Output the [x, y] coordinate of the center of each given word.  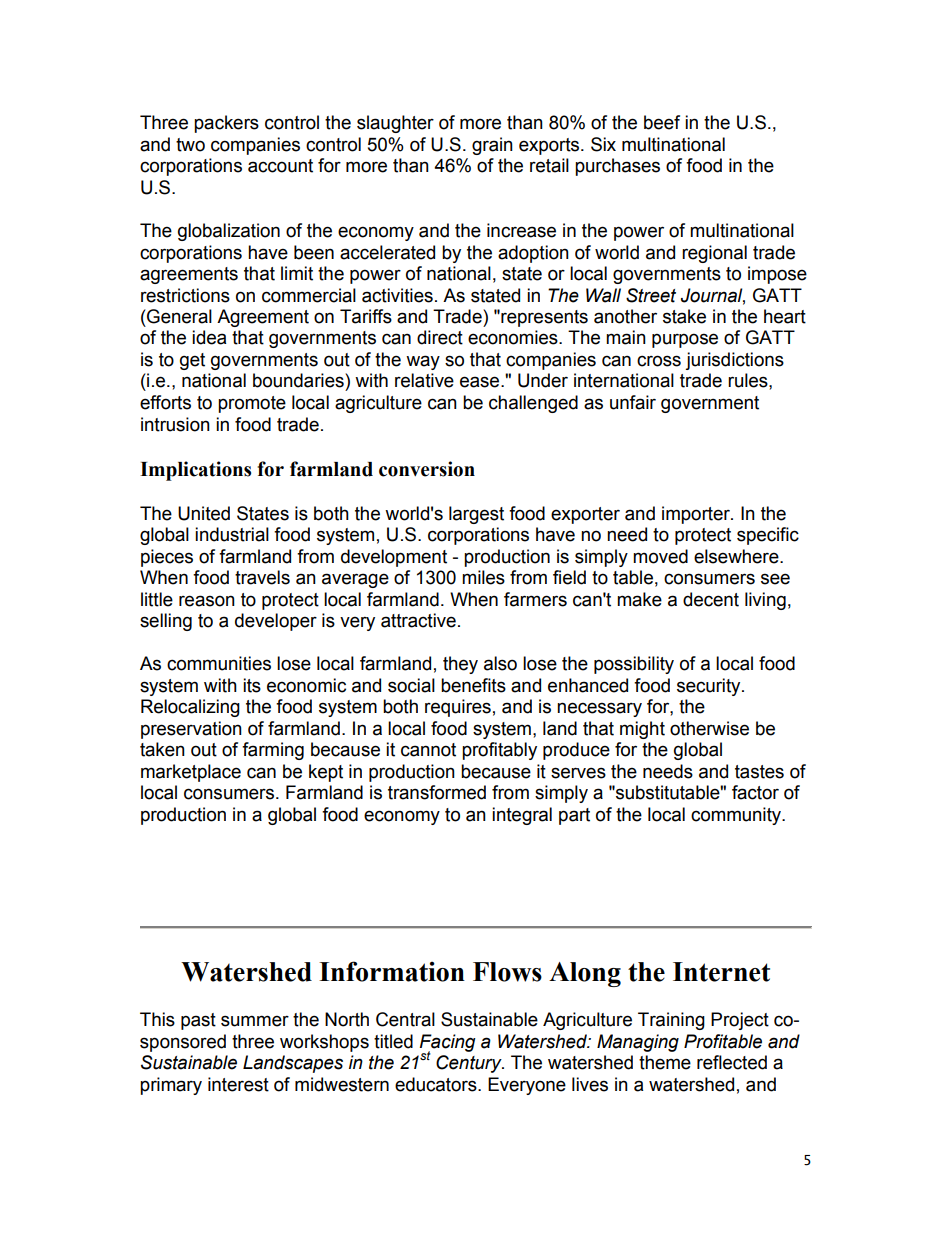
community [737, 816]
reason [207, 601]
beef [662, 122]
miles [483, 577]
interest [238, 1084]
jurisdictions [734, 361]
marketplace [191, 773]
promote [252, 404]
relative [424, 380]
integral [522, 816]
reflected [732, 1062]
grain [492, 146]
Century [470, 1064]
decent [711, 599]
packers [226, 124]
